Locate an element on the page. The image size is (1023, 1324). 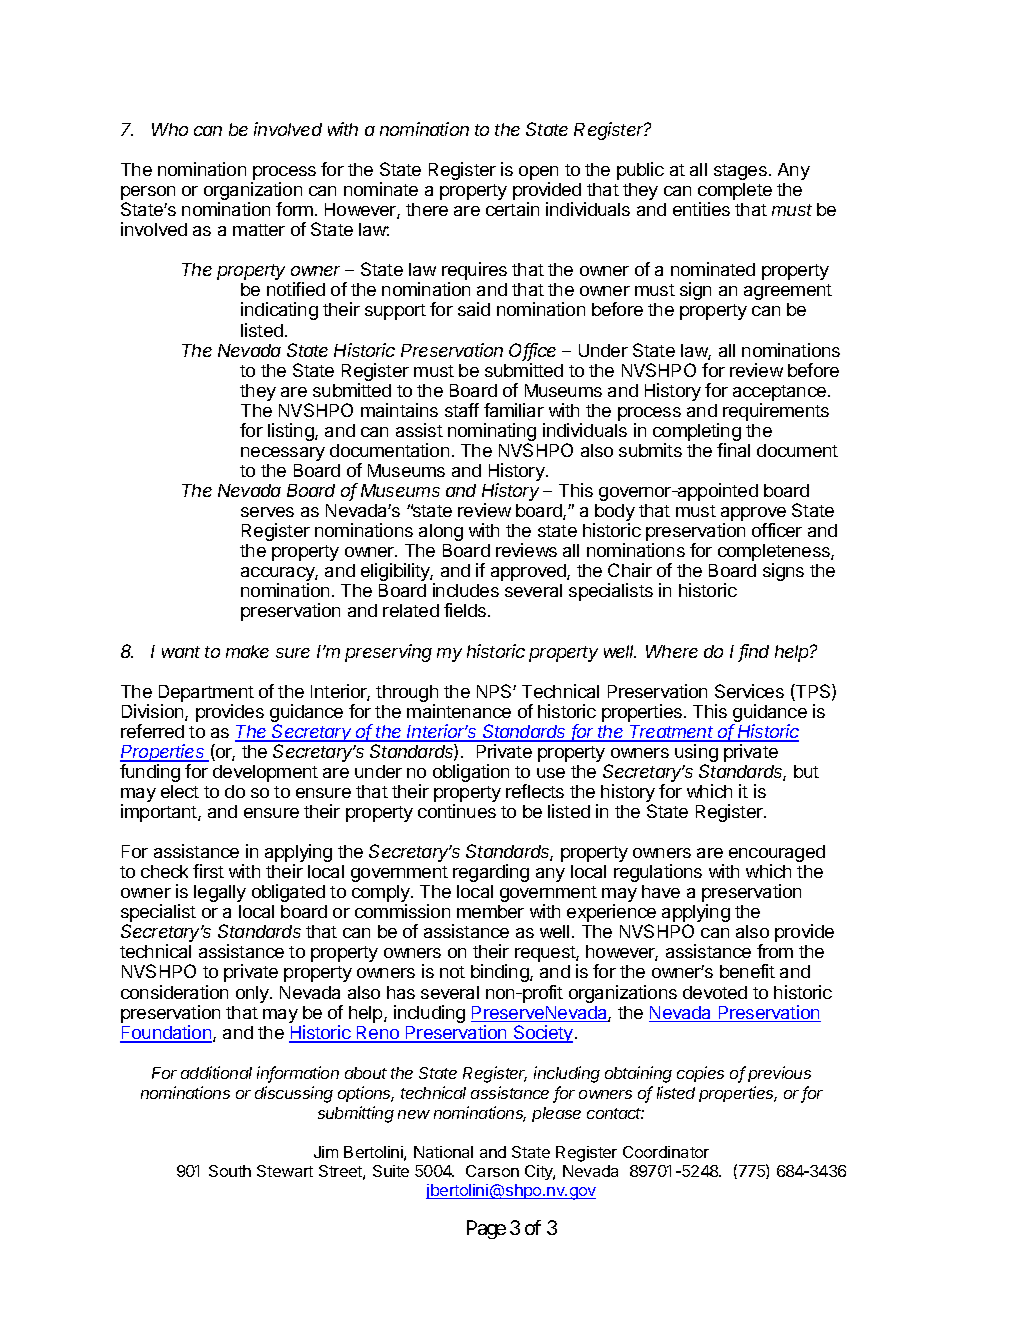
certain is located at coordinates (512, 209).
